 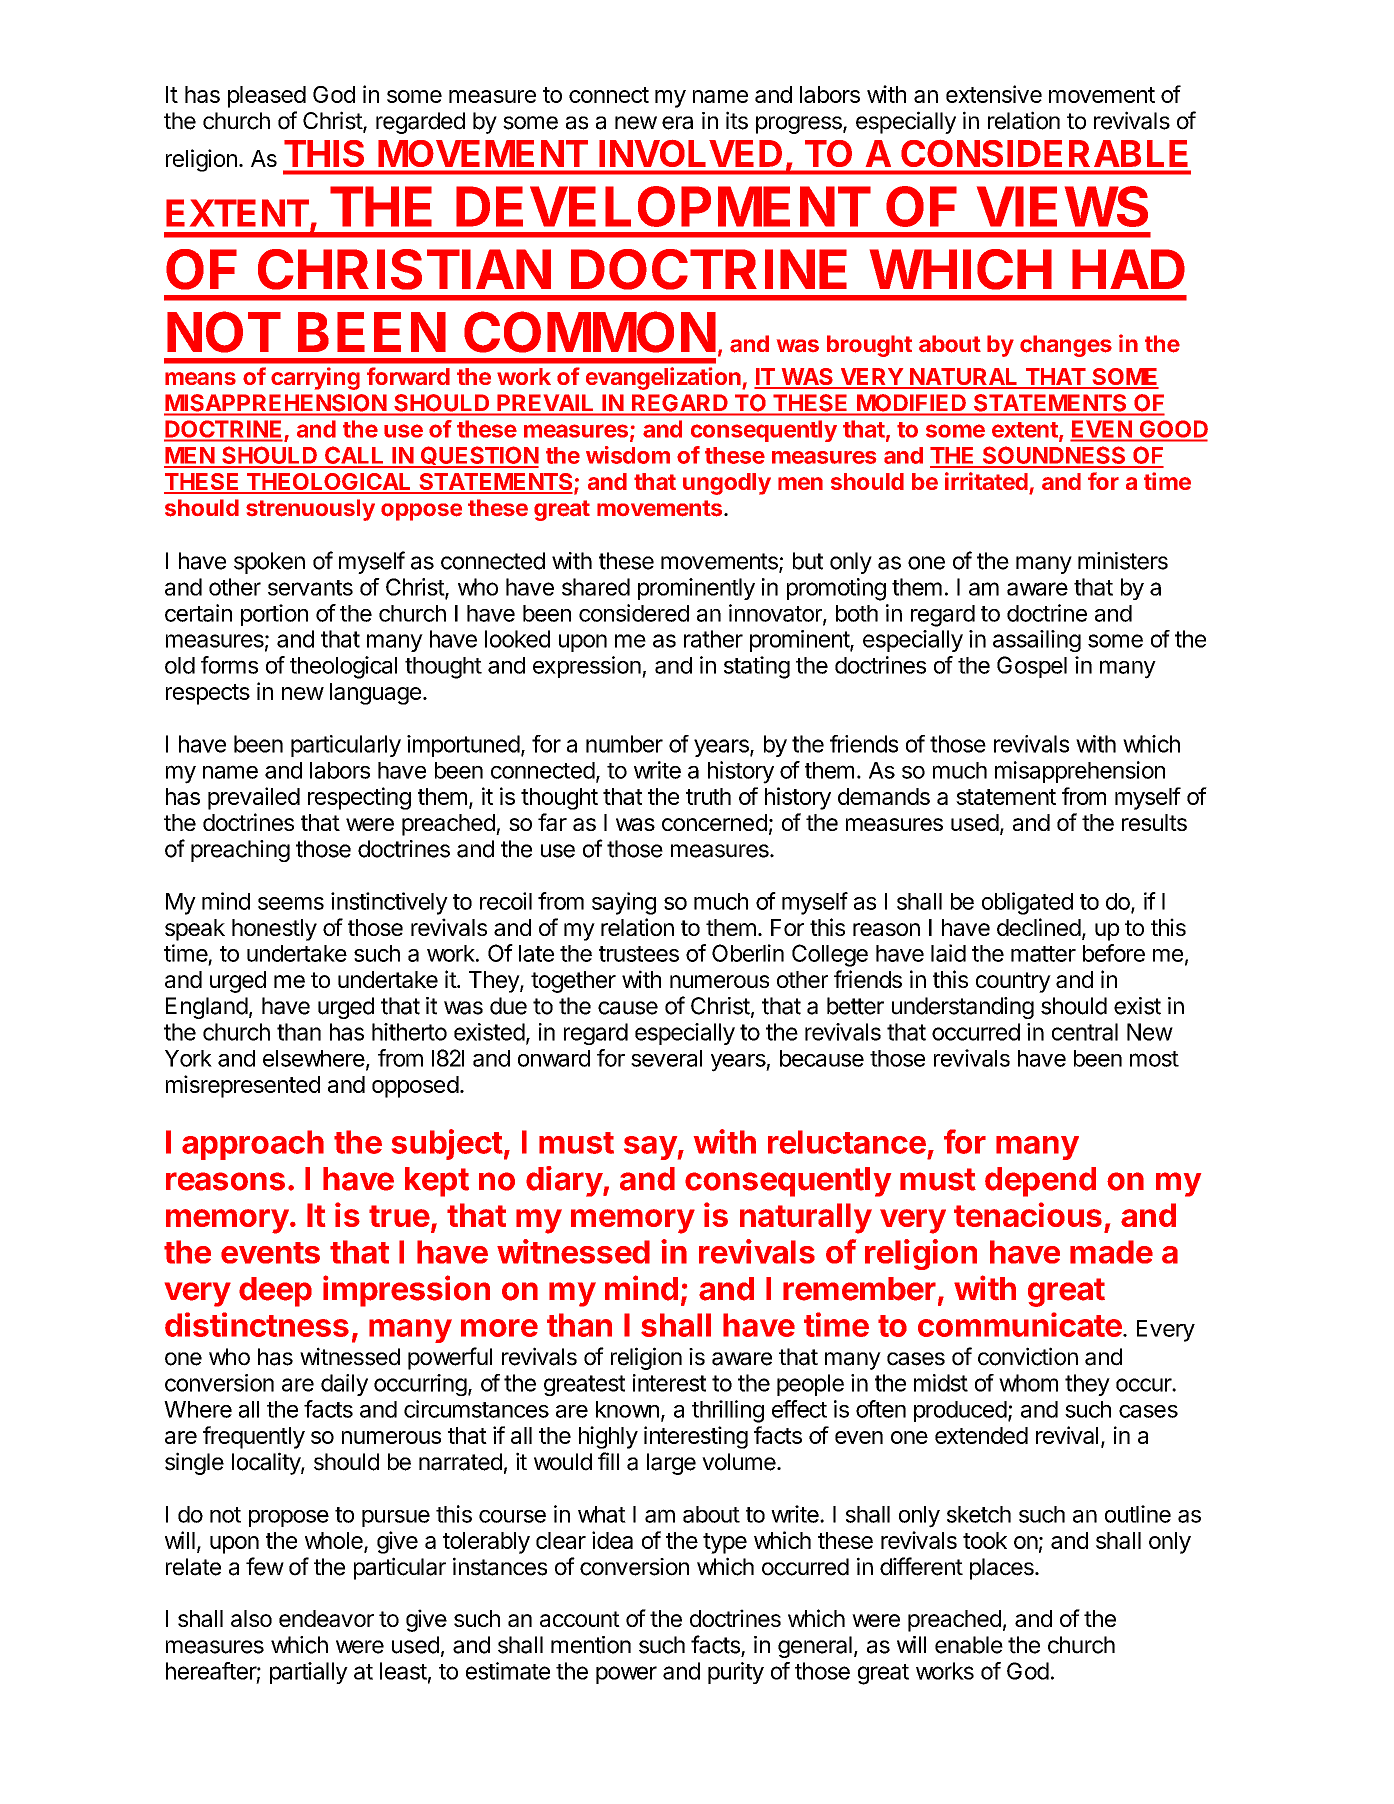 I want to click on extensive, so click(x=994, y=94).
